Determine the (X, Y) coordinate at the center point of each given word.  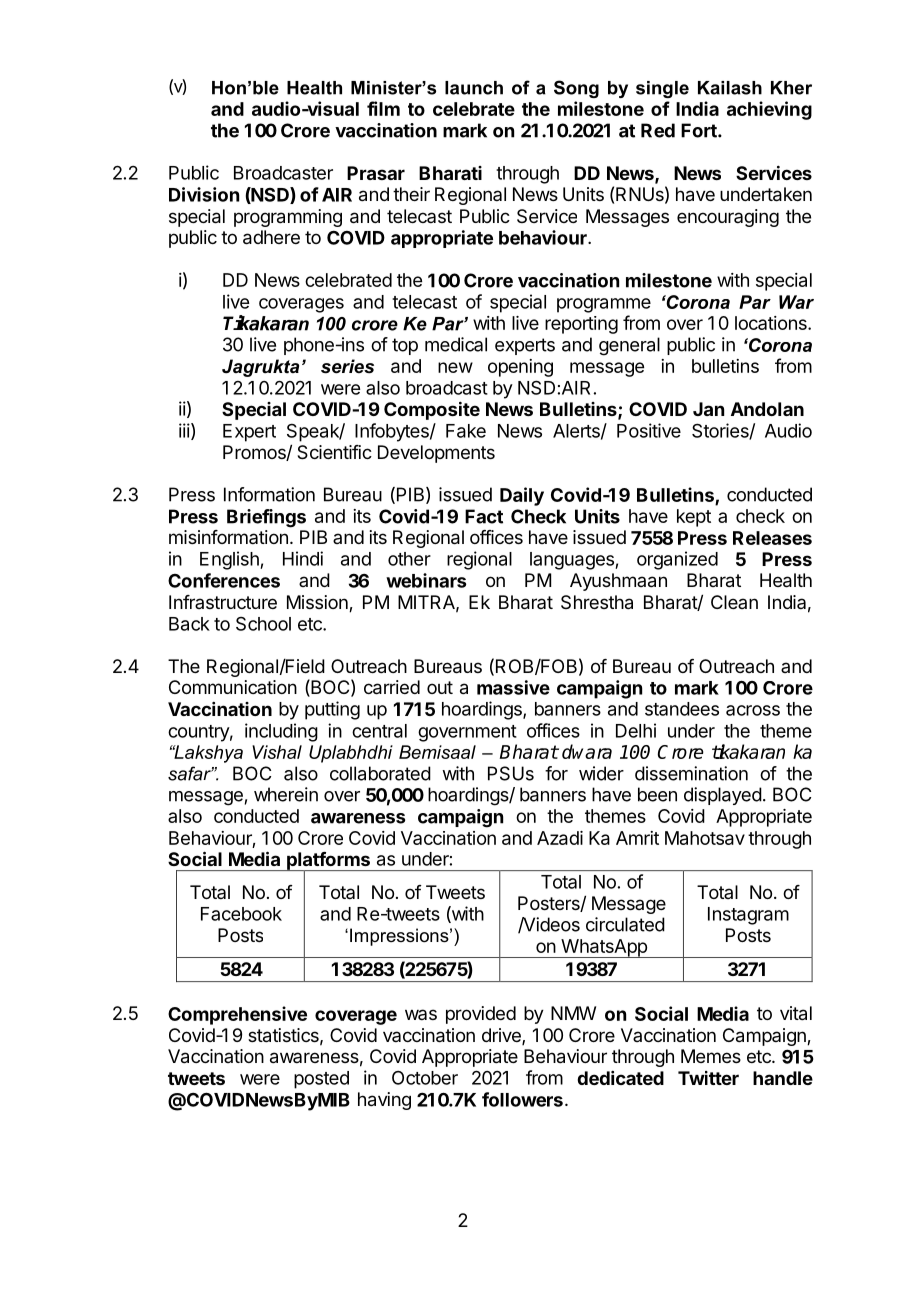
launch (474, 88)
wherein (286, 794)
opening (520, 368)
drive (502, 1036)
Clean (734, 602)
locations (772, 323)
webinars (426, 580)
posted (321, 1080)
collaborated (380, 773)
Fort (700, 130)
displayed (723, 796)
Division (204, 194)
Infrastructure (223, 602)
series (347, 366)
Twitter (708, 1078)
